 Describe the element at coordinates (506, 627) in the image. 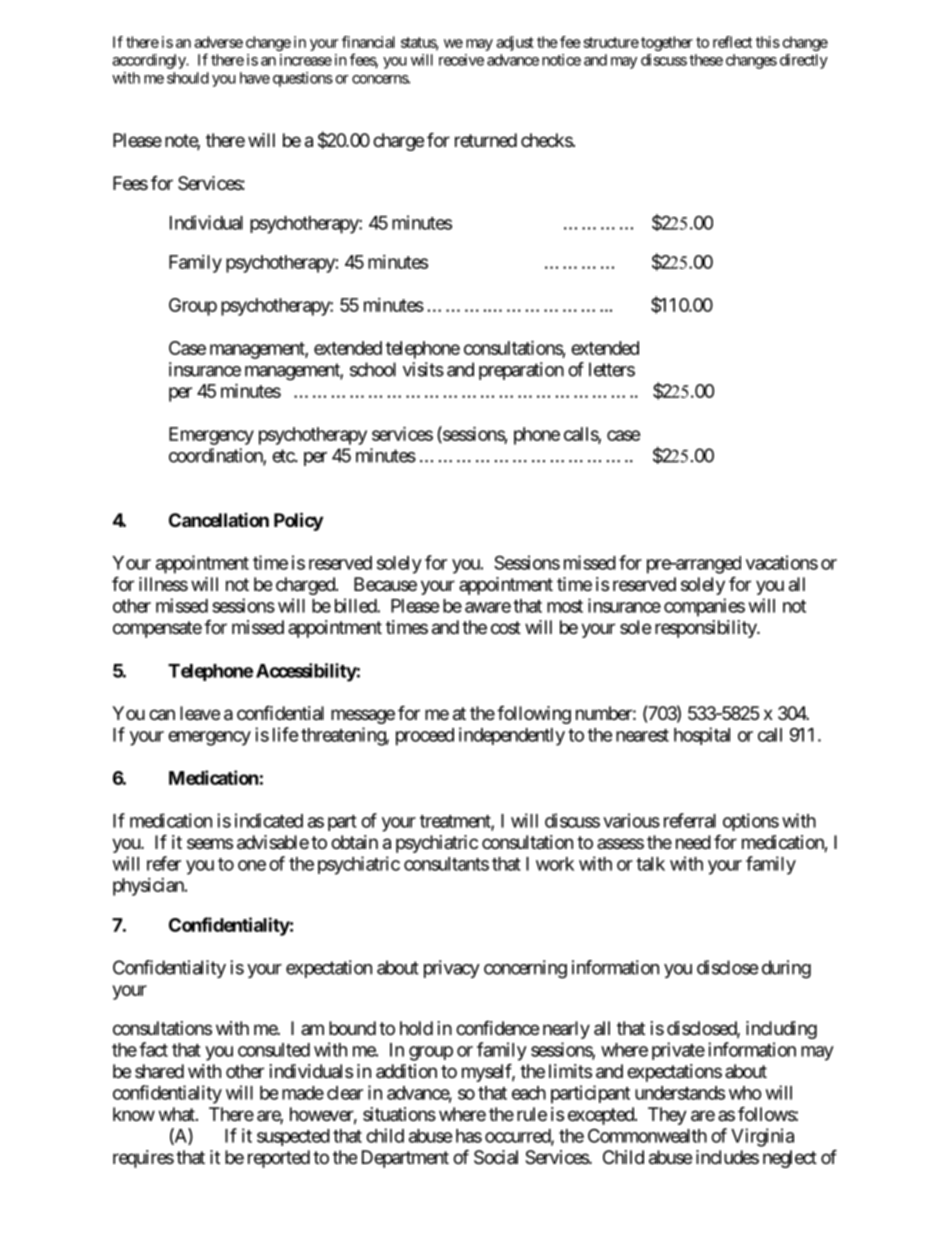

I see `cost` at that location.
